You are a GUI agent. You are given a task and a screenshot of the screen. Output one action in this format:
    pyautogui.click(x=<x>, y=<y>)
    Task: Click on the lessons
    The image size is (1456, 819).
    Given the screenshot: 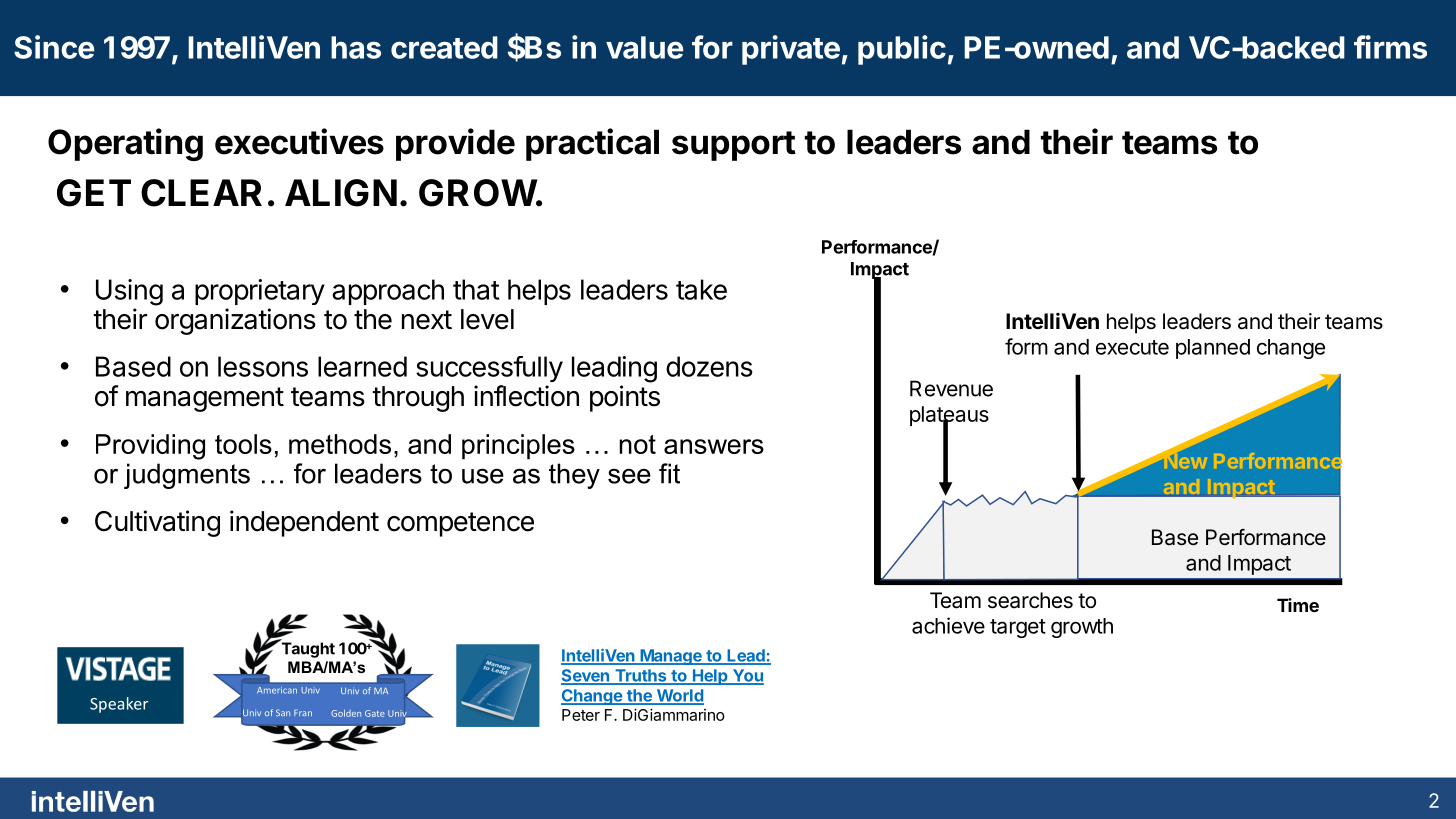 What is the action you would take?
    pyautogui.click(x=263, y=366)
